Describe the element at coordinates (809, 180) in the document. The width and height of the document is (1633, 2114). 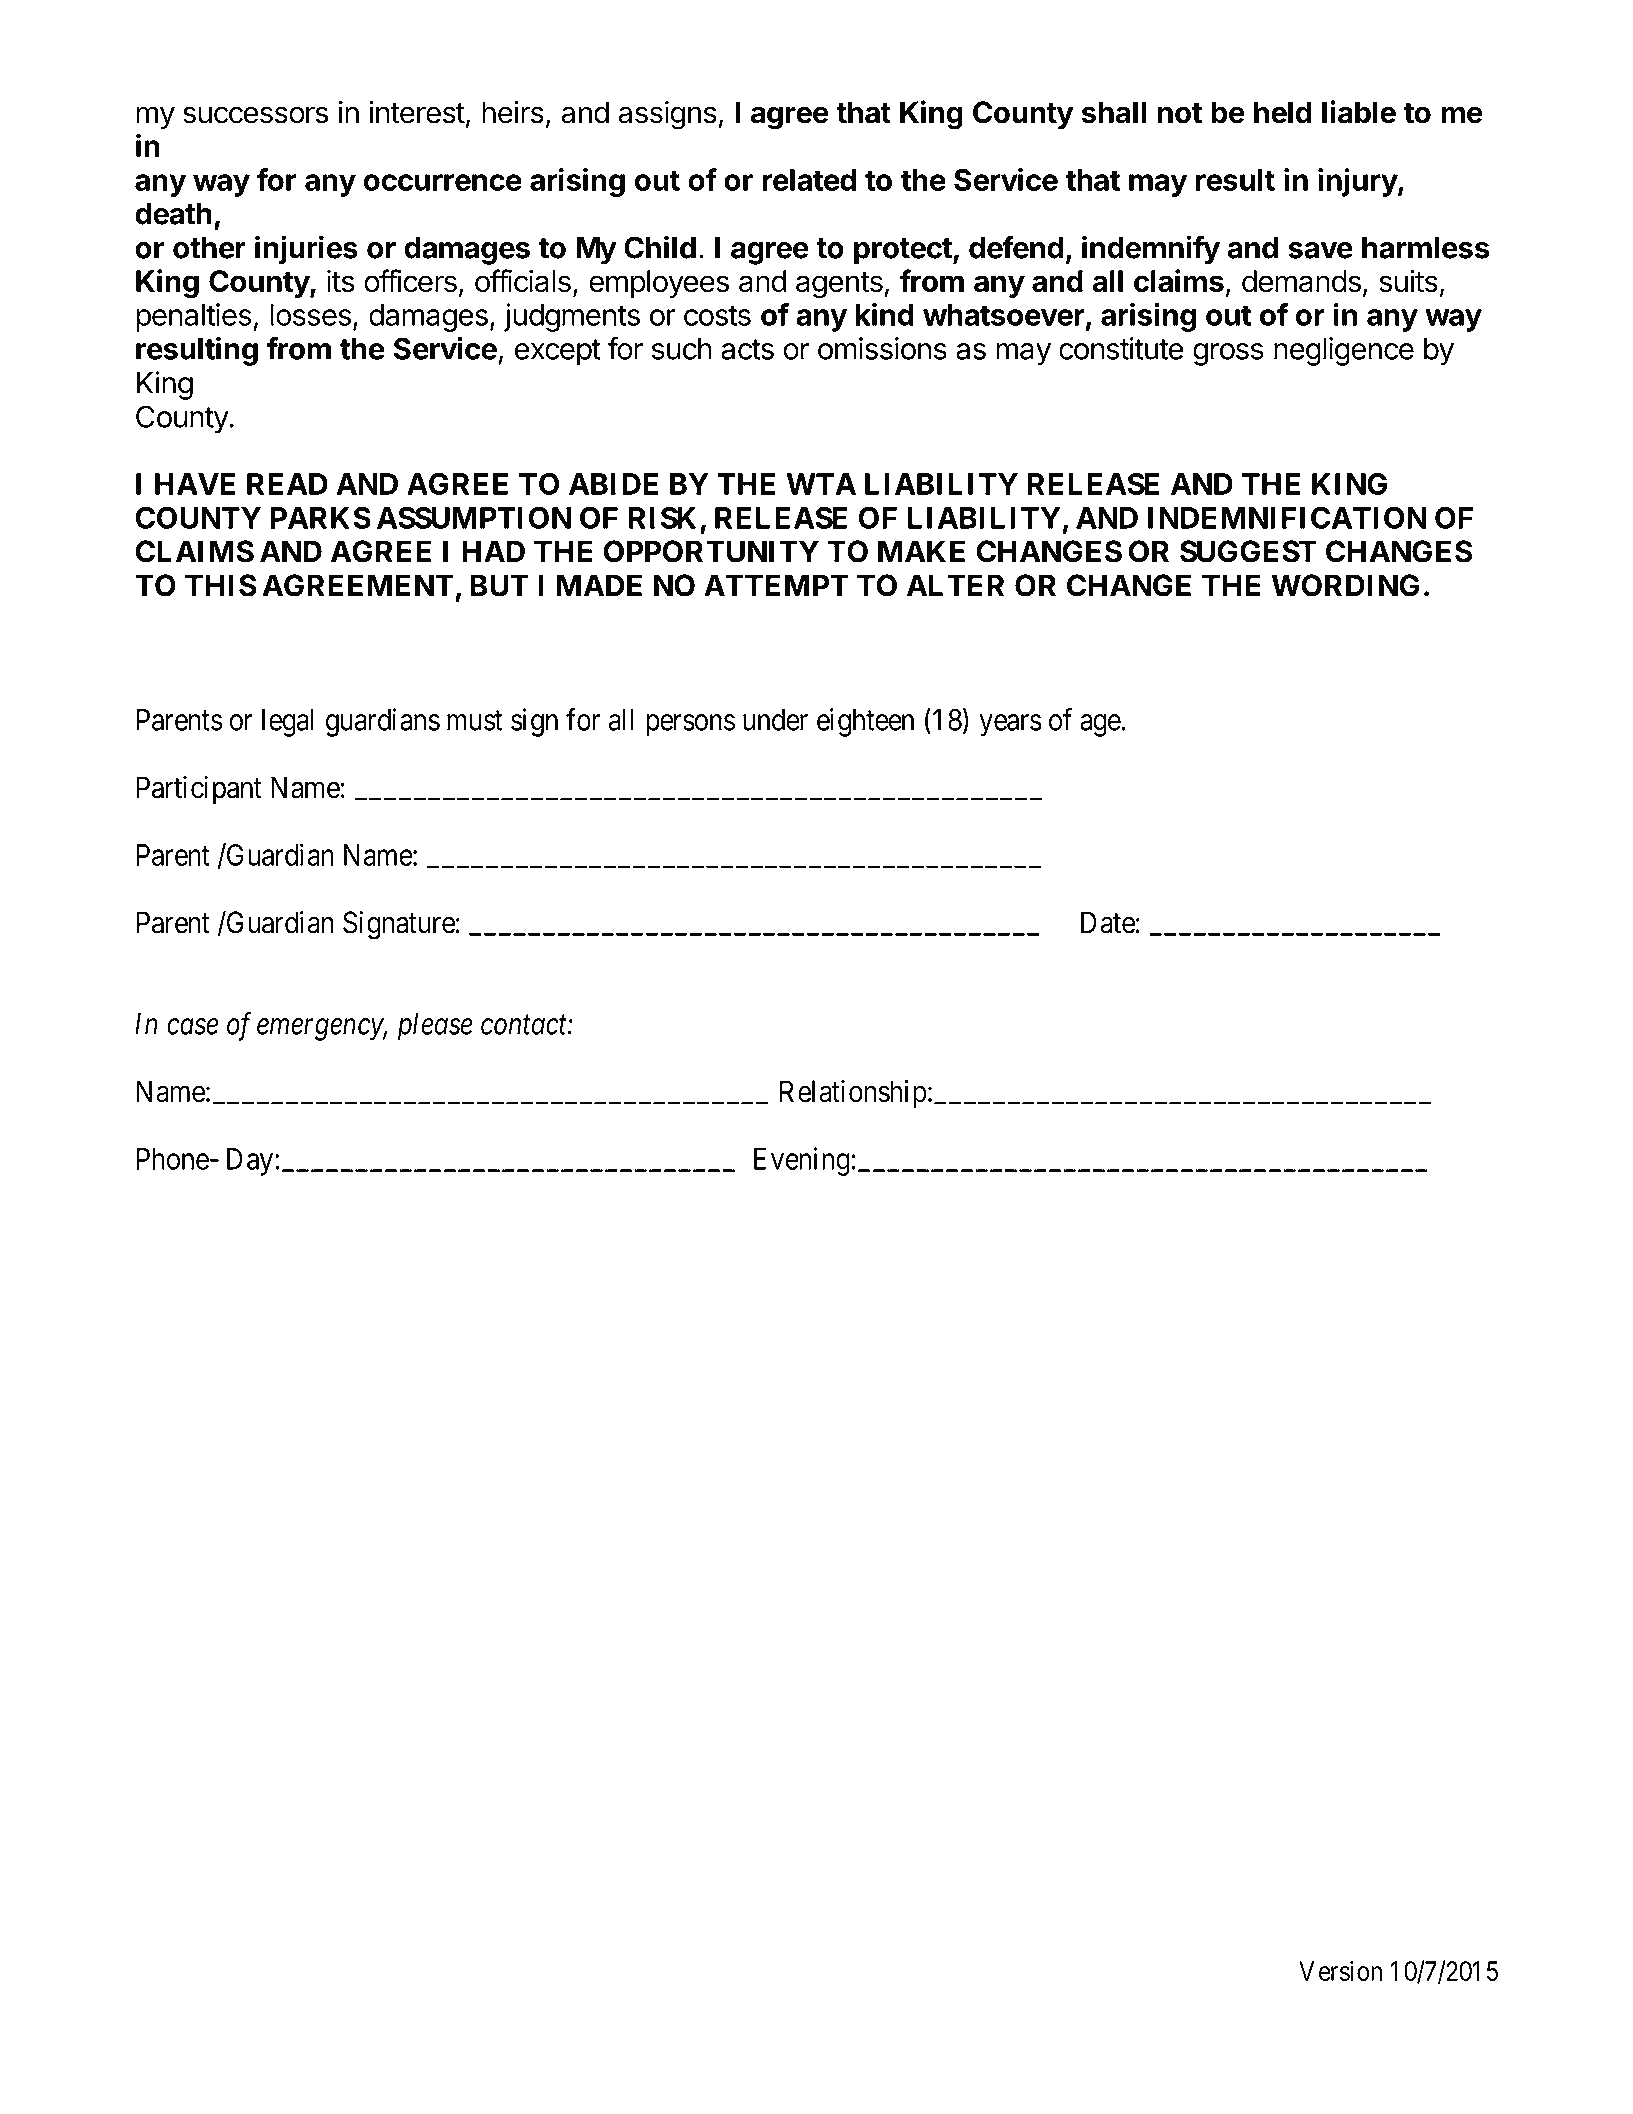
I see `related` at that location.
